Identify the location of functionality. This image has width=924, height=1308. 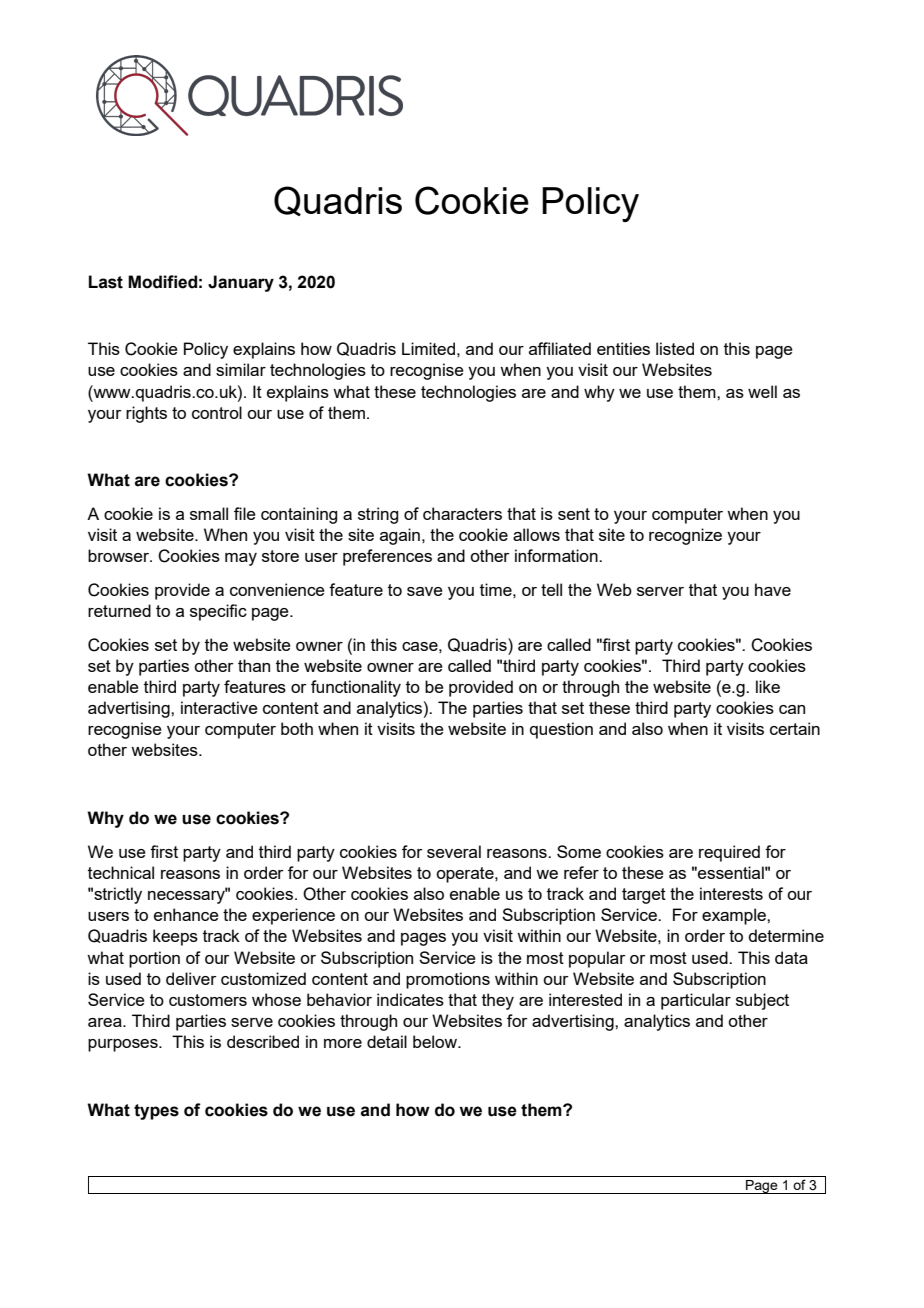
(356, 688).
